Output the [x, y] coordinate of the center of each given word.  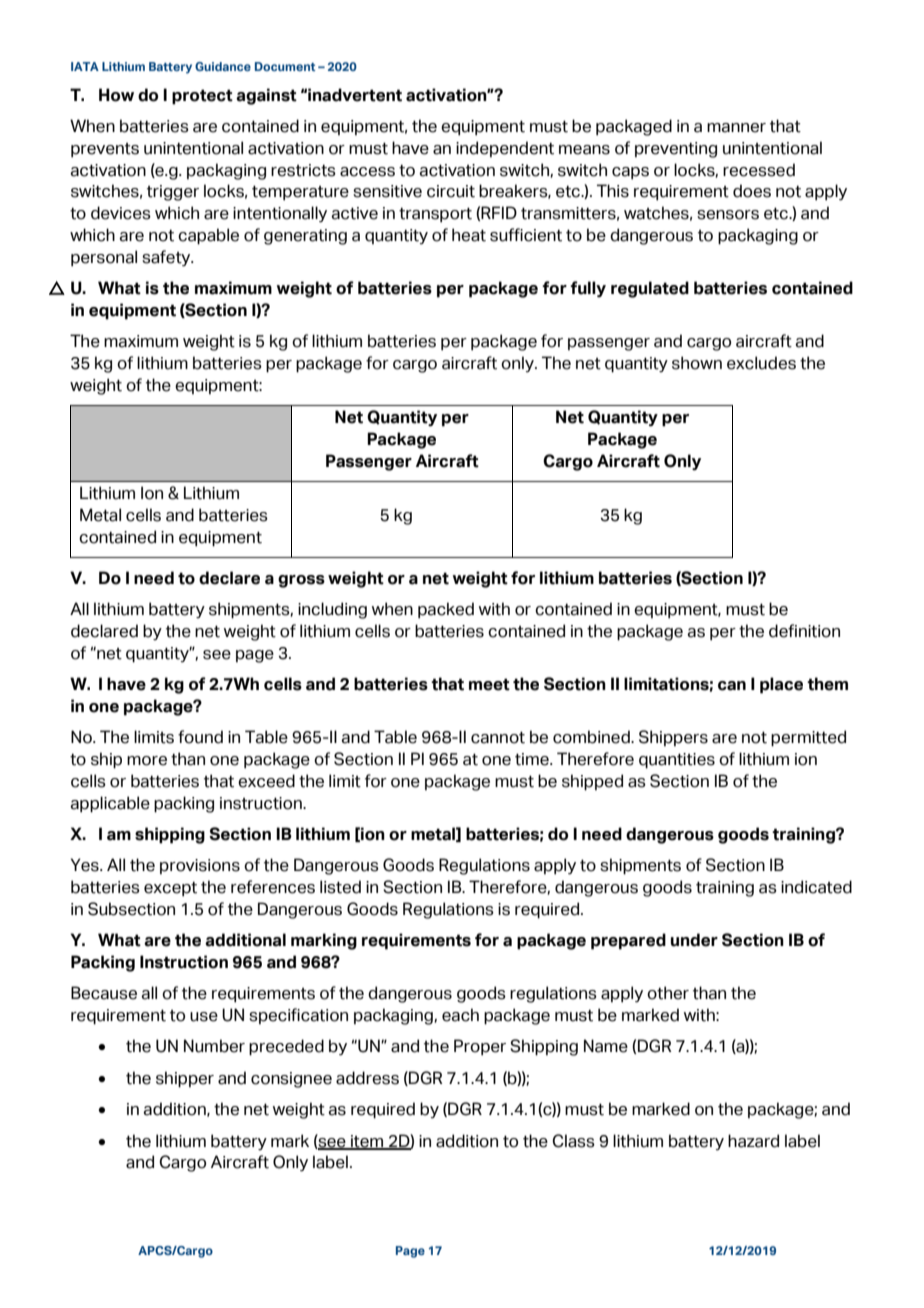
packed [446, 610]
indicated [816, 887]
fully [588, 289]
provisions [200, 866]
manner [736, 128]
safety [167, 258]
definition [804, 631]
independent [505, 149]
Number [214, 1046]
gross [301, 581]
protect [202, 97]
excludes [761, 363]
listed [340, 887]
